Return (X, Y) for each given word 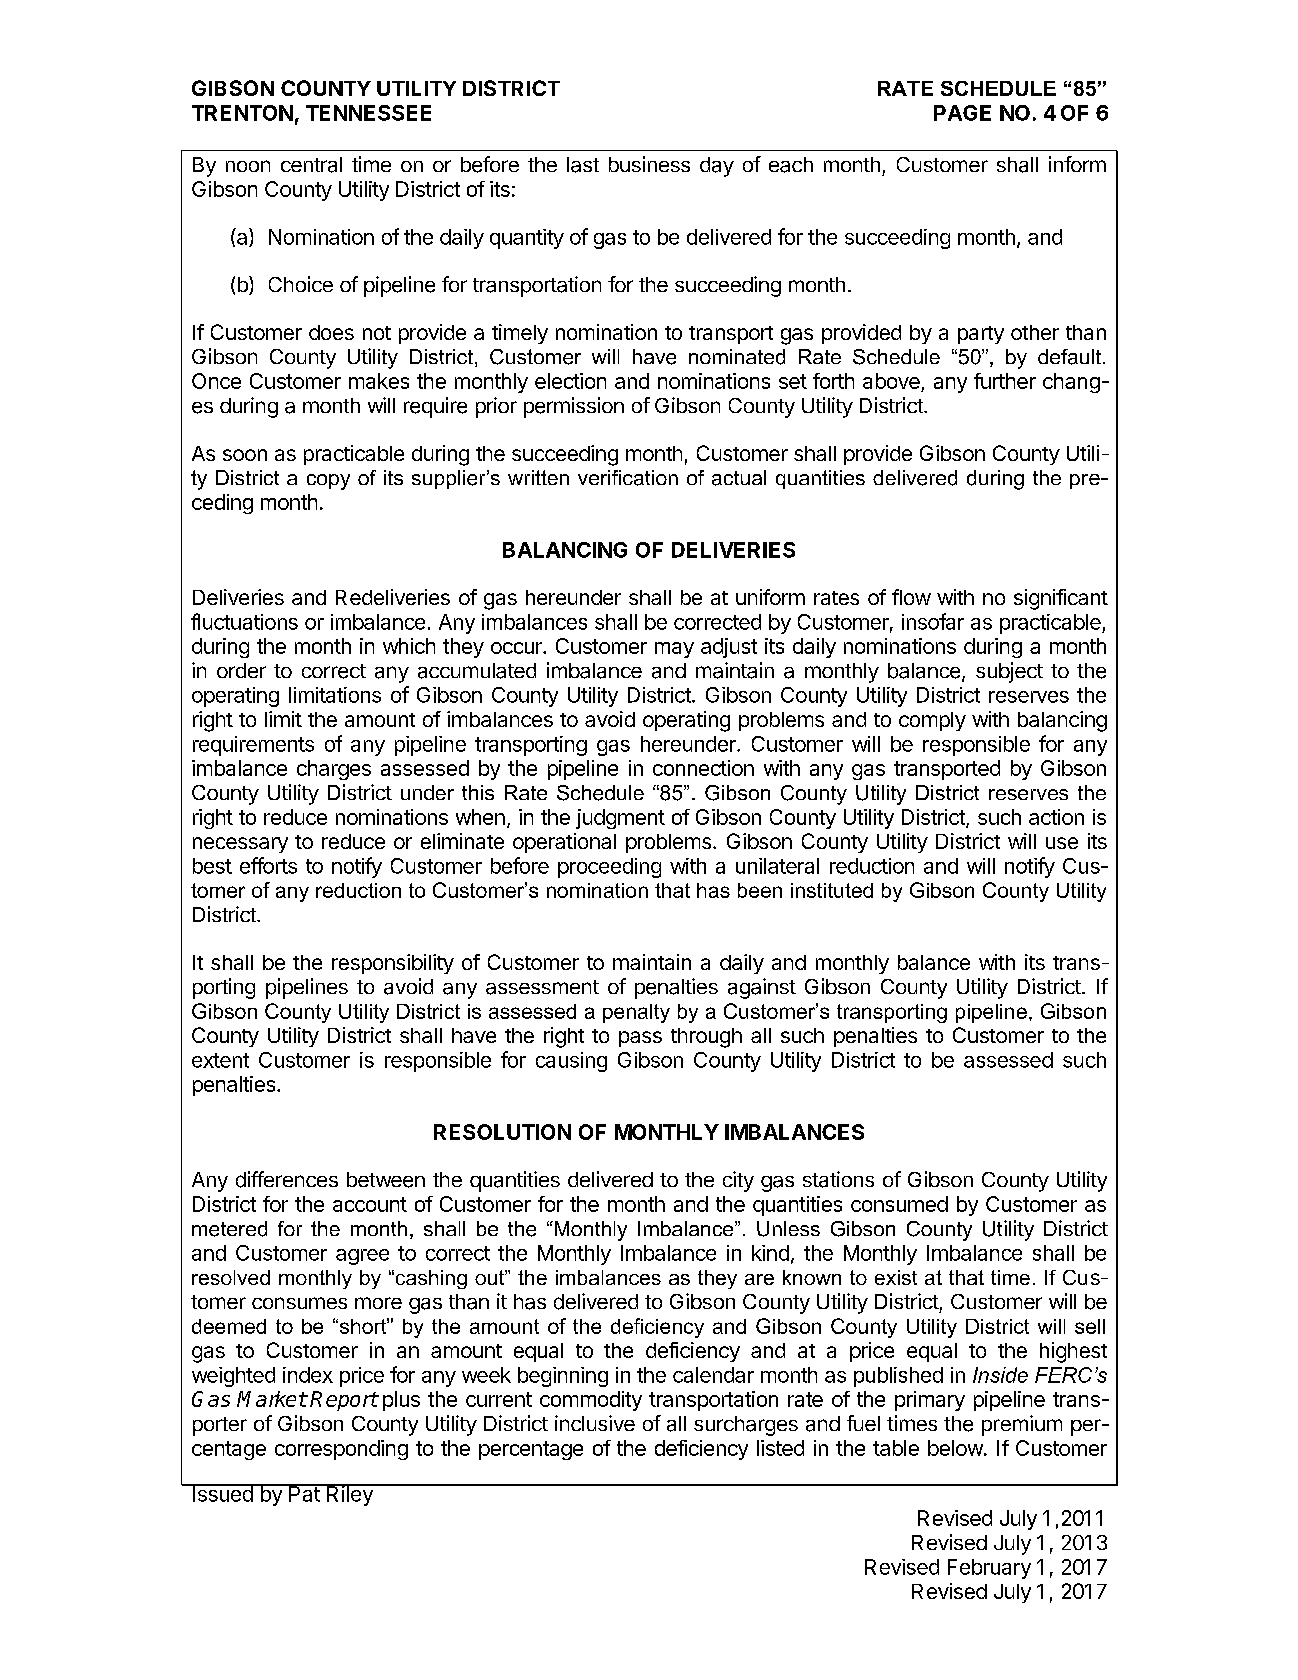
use (1062, 843)
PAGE (962, 113)
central (311, 165)
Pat (304, 1493)
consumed (899, 1204)
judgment (620, 819)
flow (911, 597)
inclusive (595, 1423)
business (649, 164)
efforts (268, 865)
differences (287, 1179)
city (738, 1181)
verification (628, 478)
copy (328, 482)
